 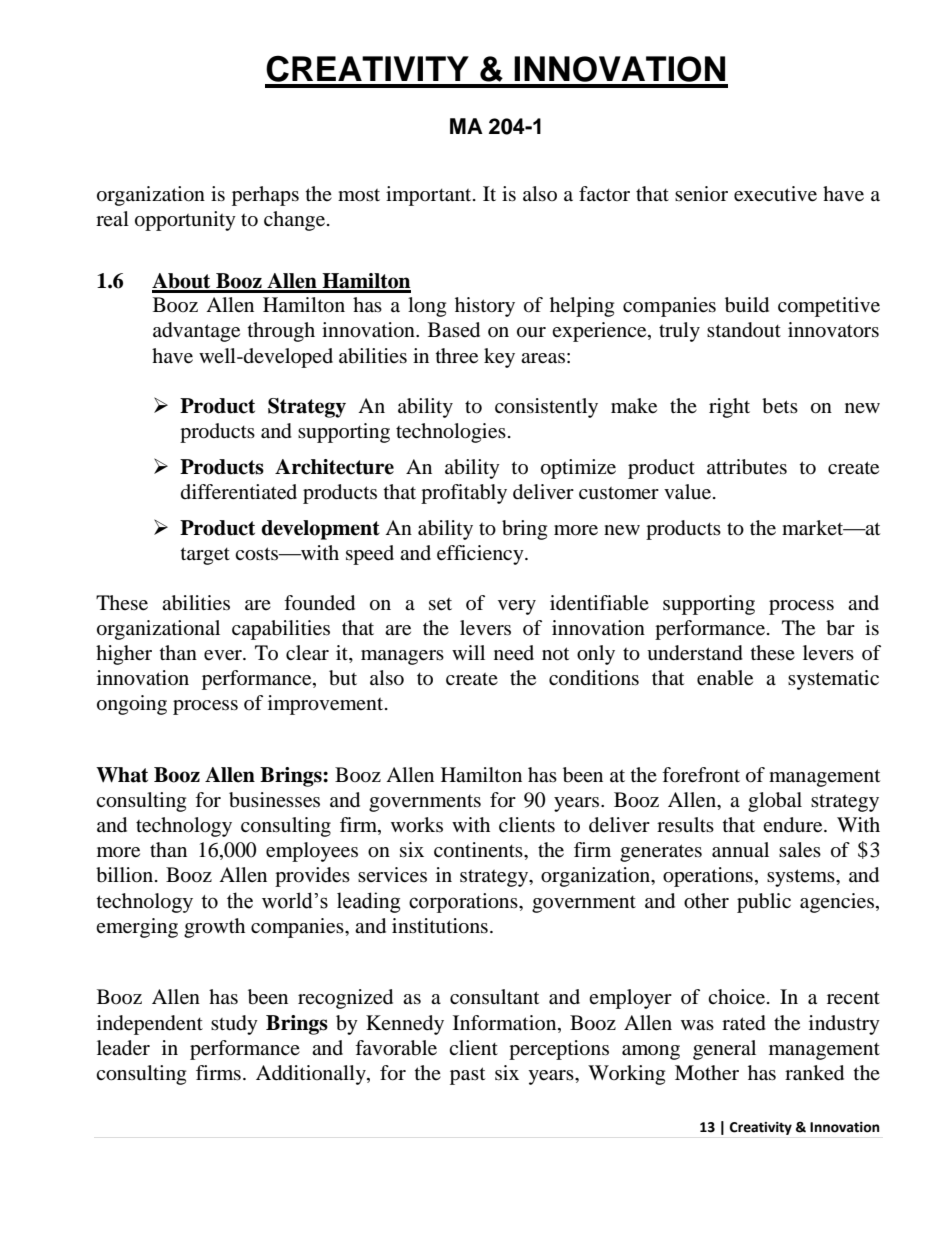 I want to click on opportunity, so click(x=185, y=221).
